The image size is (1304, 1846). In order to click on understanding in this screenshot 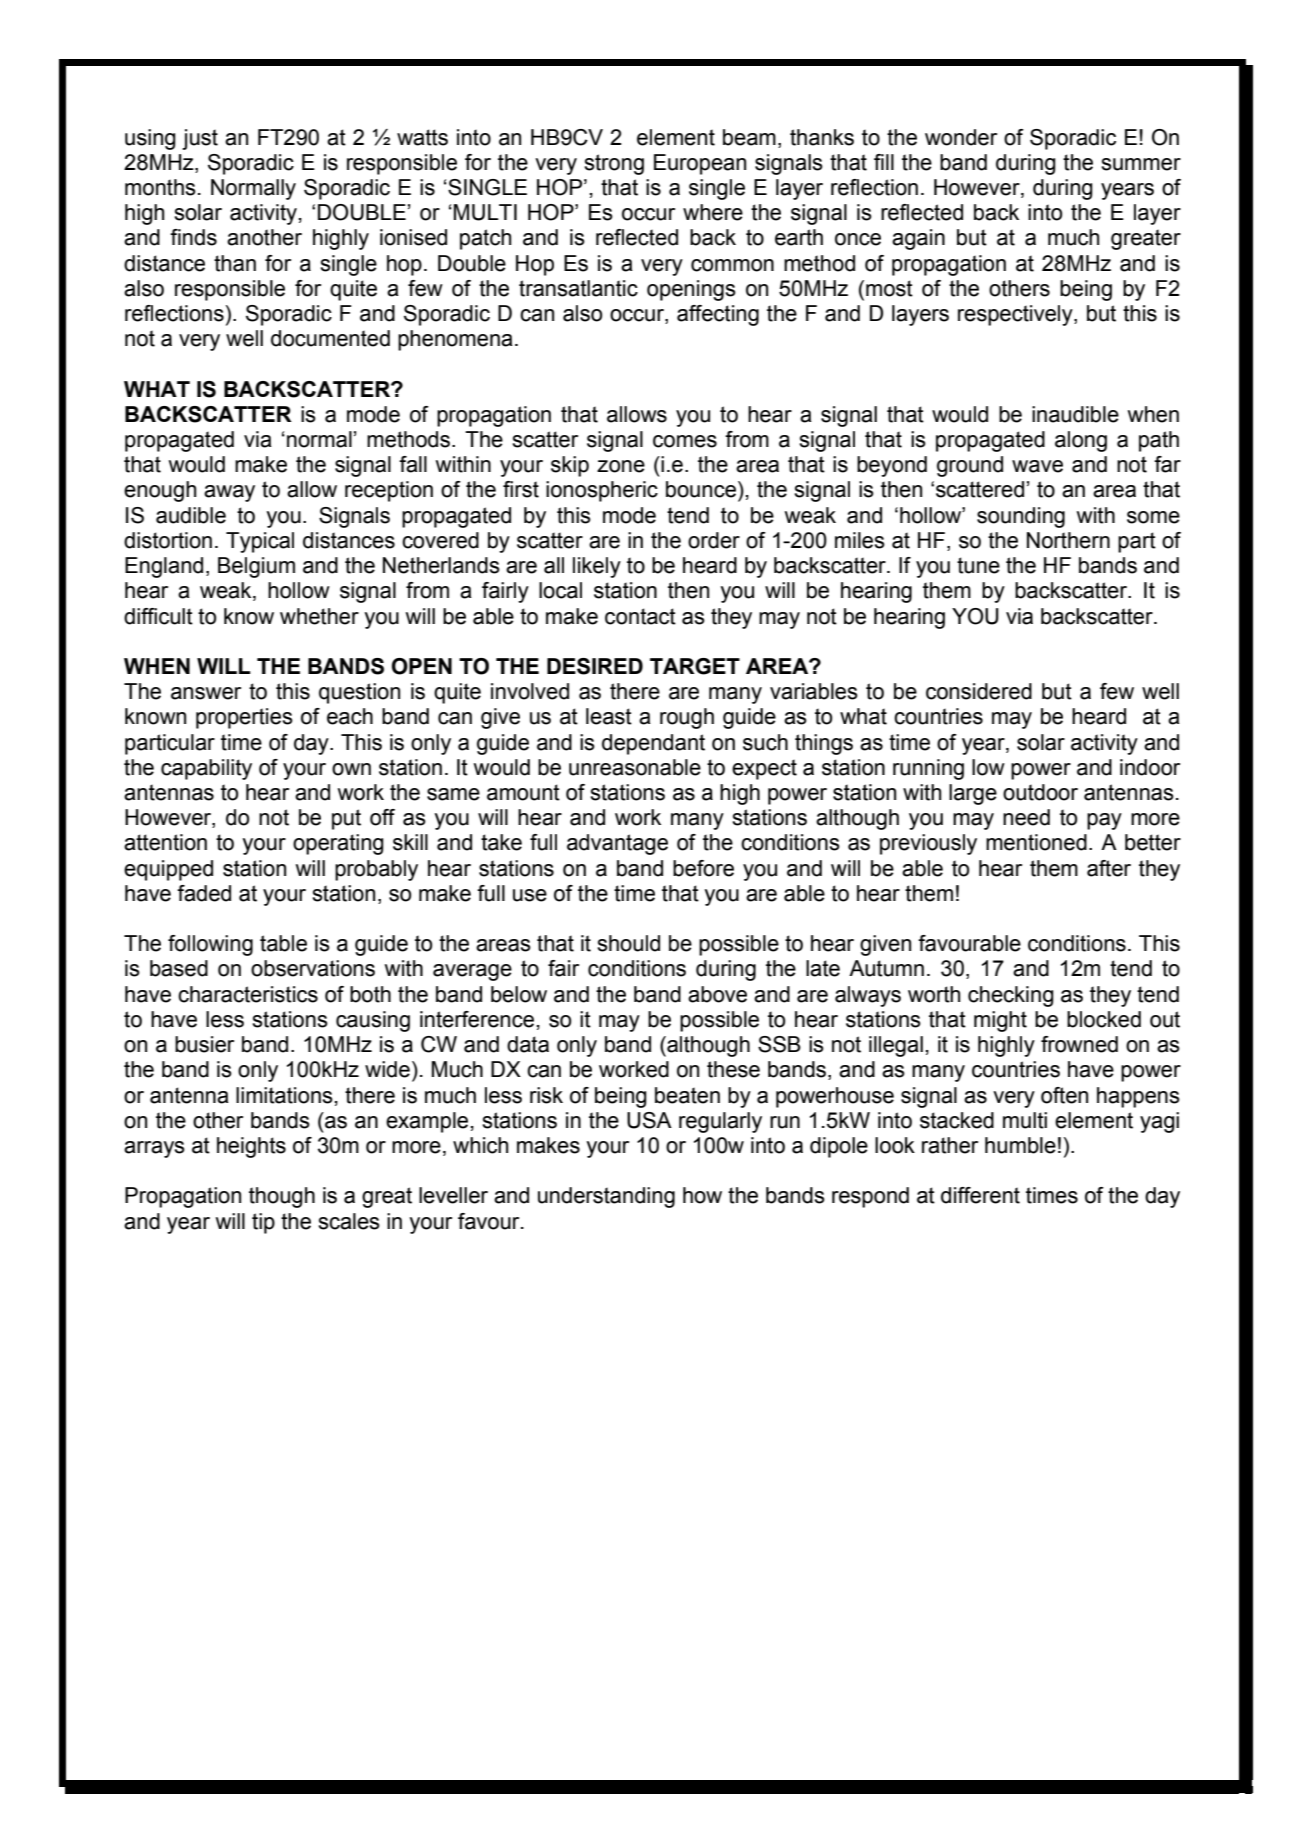, I will do `click(606, 1197)`.
